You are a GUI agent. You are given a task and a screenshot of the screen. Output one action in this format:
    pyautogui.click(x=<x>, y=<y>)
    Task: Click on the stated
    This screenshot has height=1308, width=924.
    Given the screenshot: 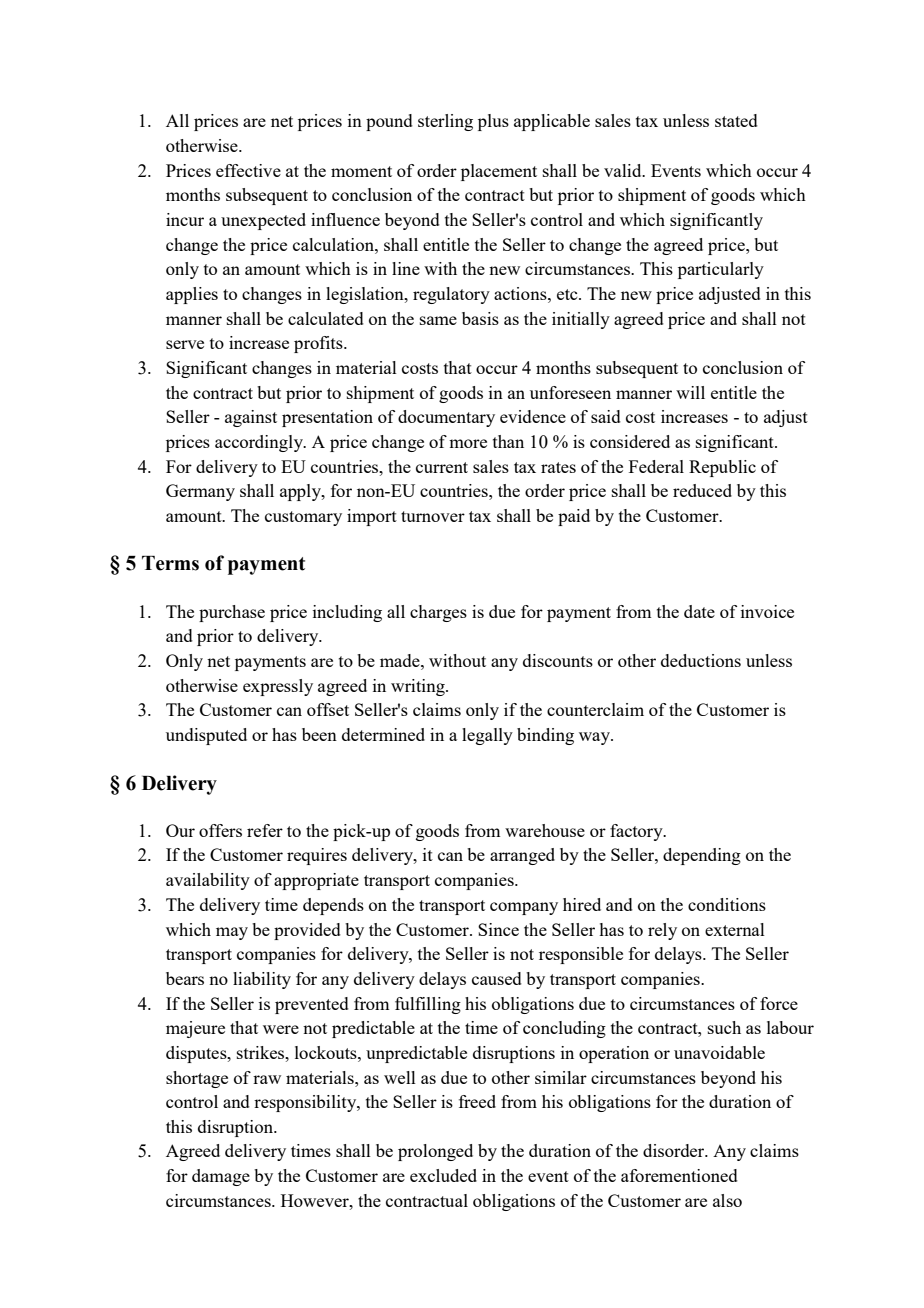 What is the action you would take?
    pyautogui.click(x=736, y=120)
